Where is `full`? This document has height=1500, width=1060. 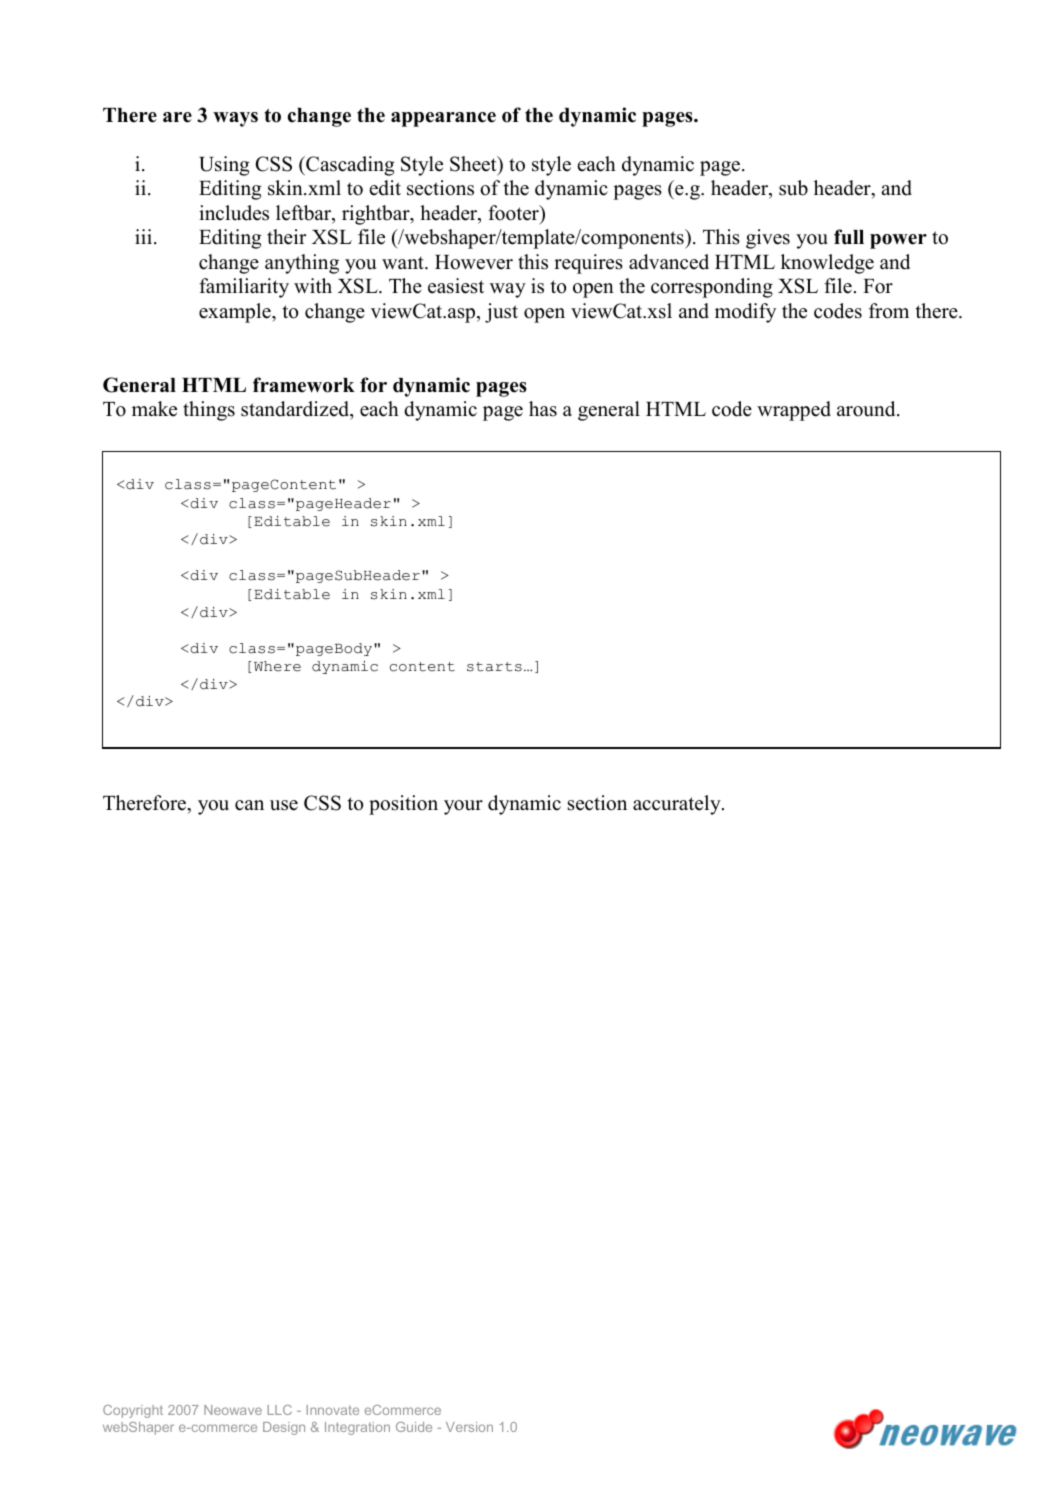
full is located at coordinates (849, 237).
